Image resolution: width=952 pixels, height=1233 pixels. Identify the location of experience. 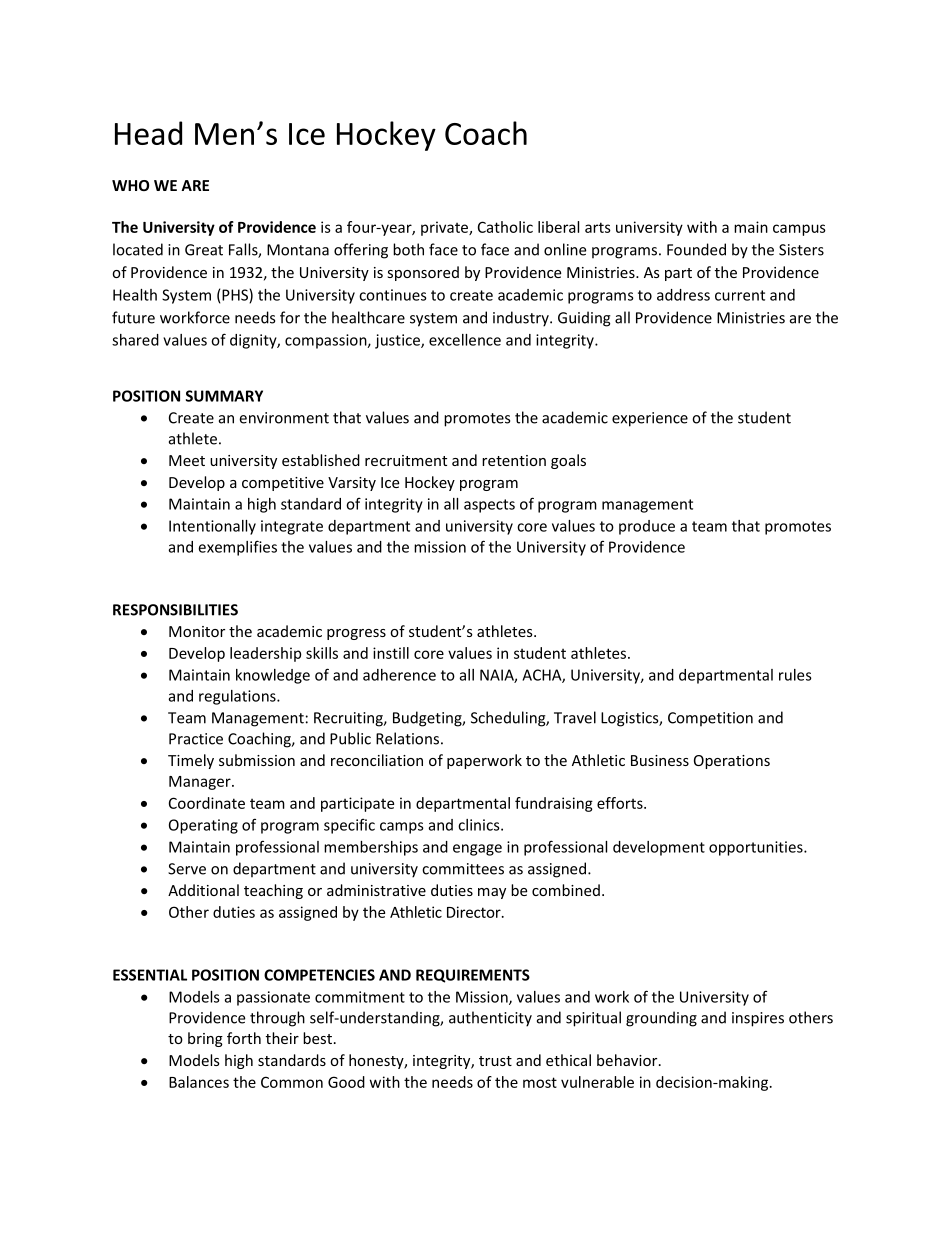
(650, 419).
